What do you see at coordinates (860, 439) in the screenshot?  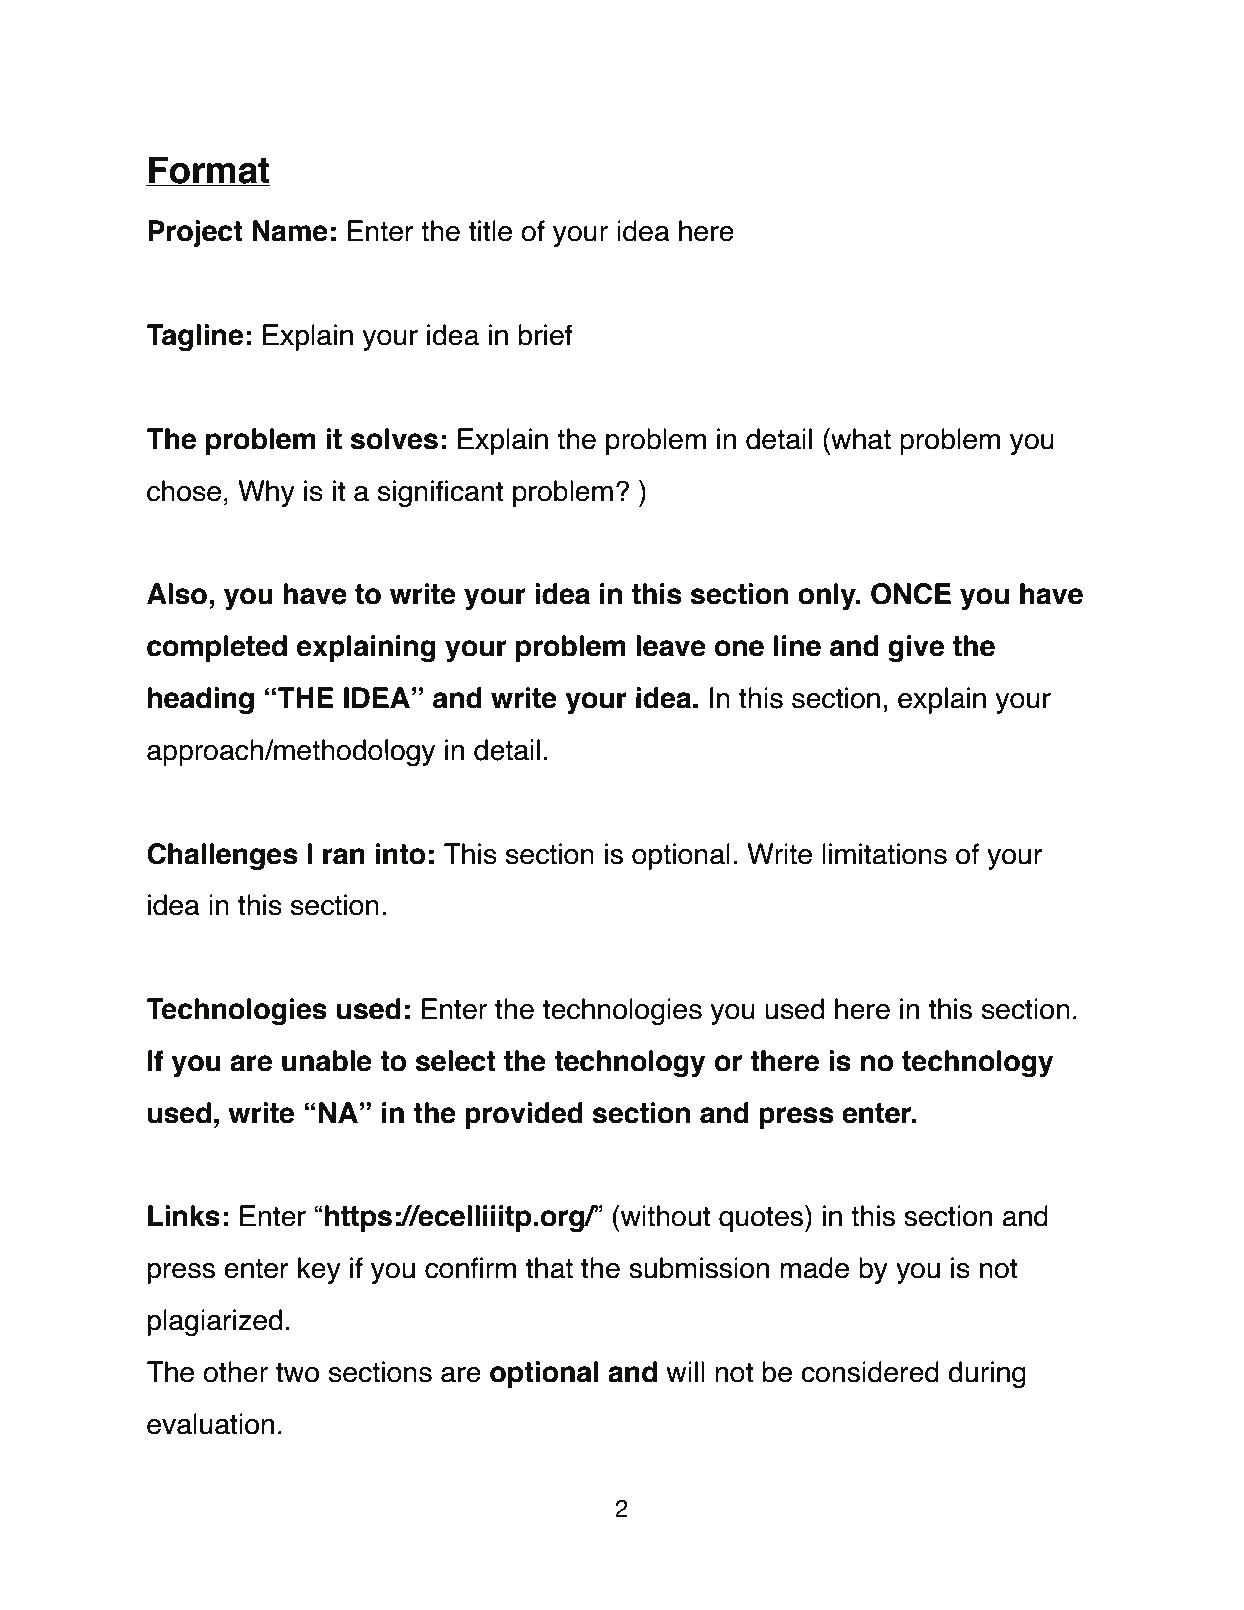 I see `what` at bounding box center [860, 439].
